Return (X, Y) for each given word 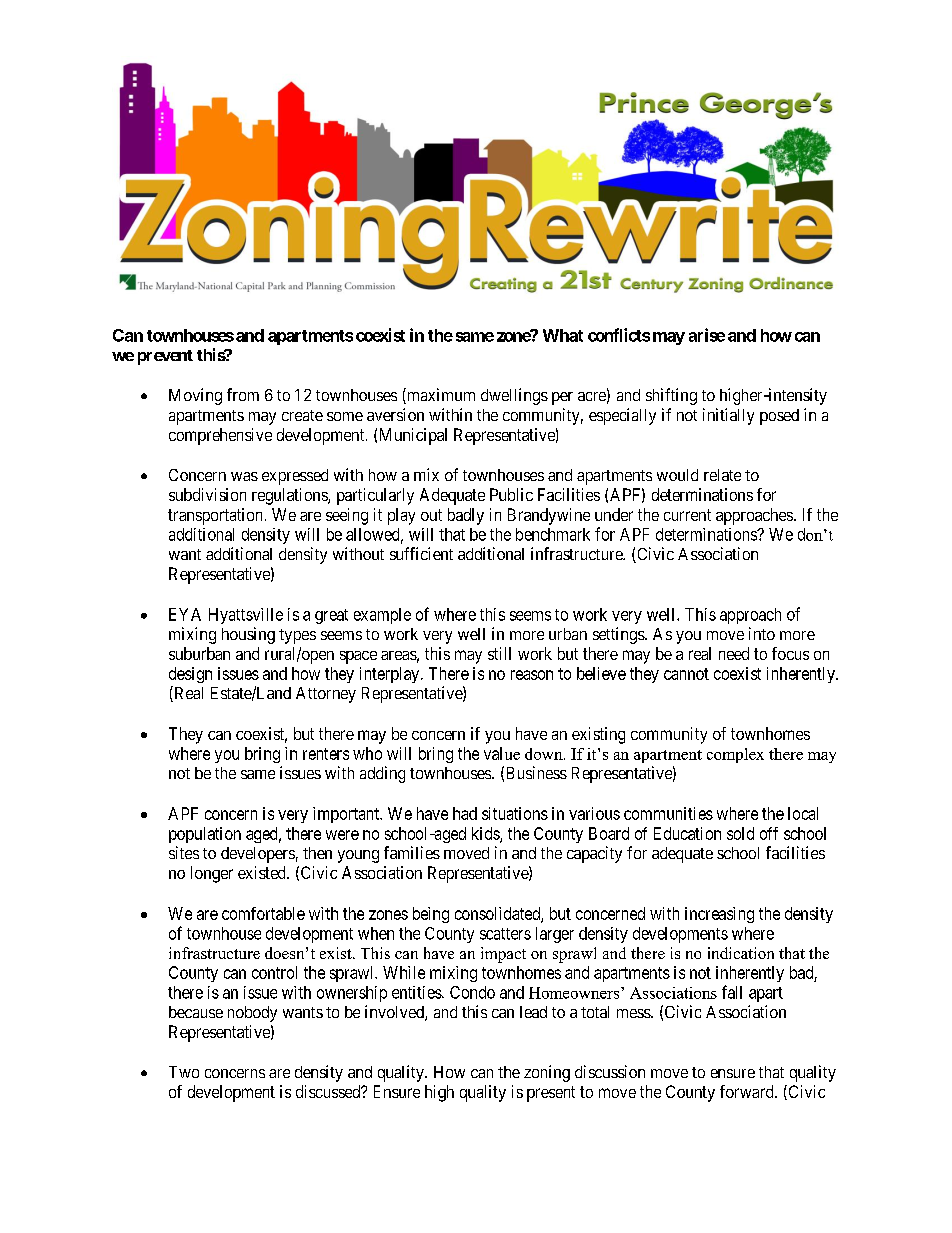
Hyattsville (246, 616)
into (762, 633)
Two (184, 1072)
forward (748, 1091)
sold (740, 833)
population (205, 835)
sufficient (421, 553)
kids (486, 834)
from (243, 394)
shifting (671, 396)
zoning (547, 1073)
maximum (440, 396)
